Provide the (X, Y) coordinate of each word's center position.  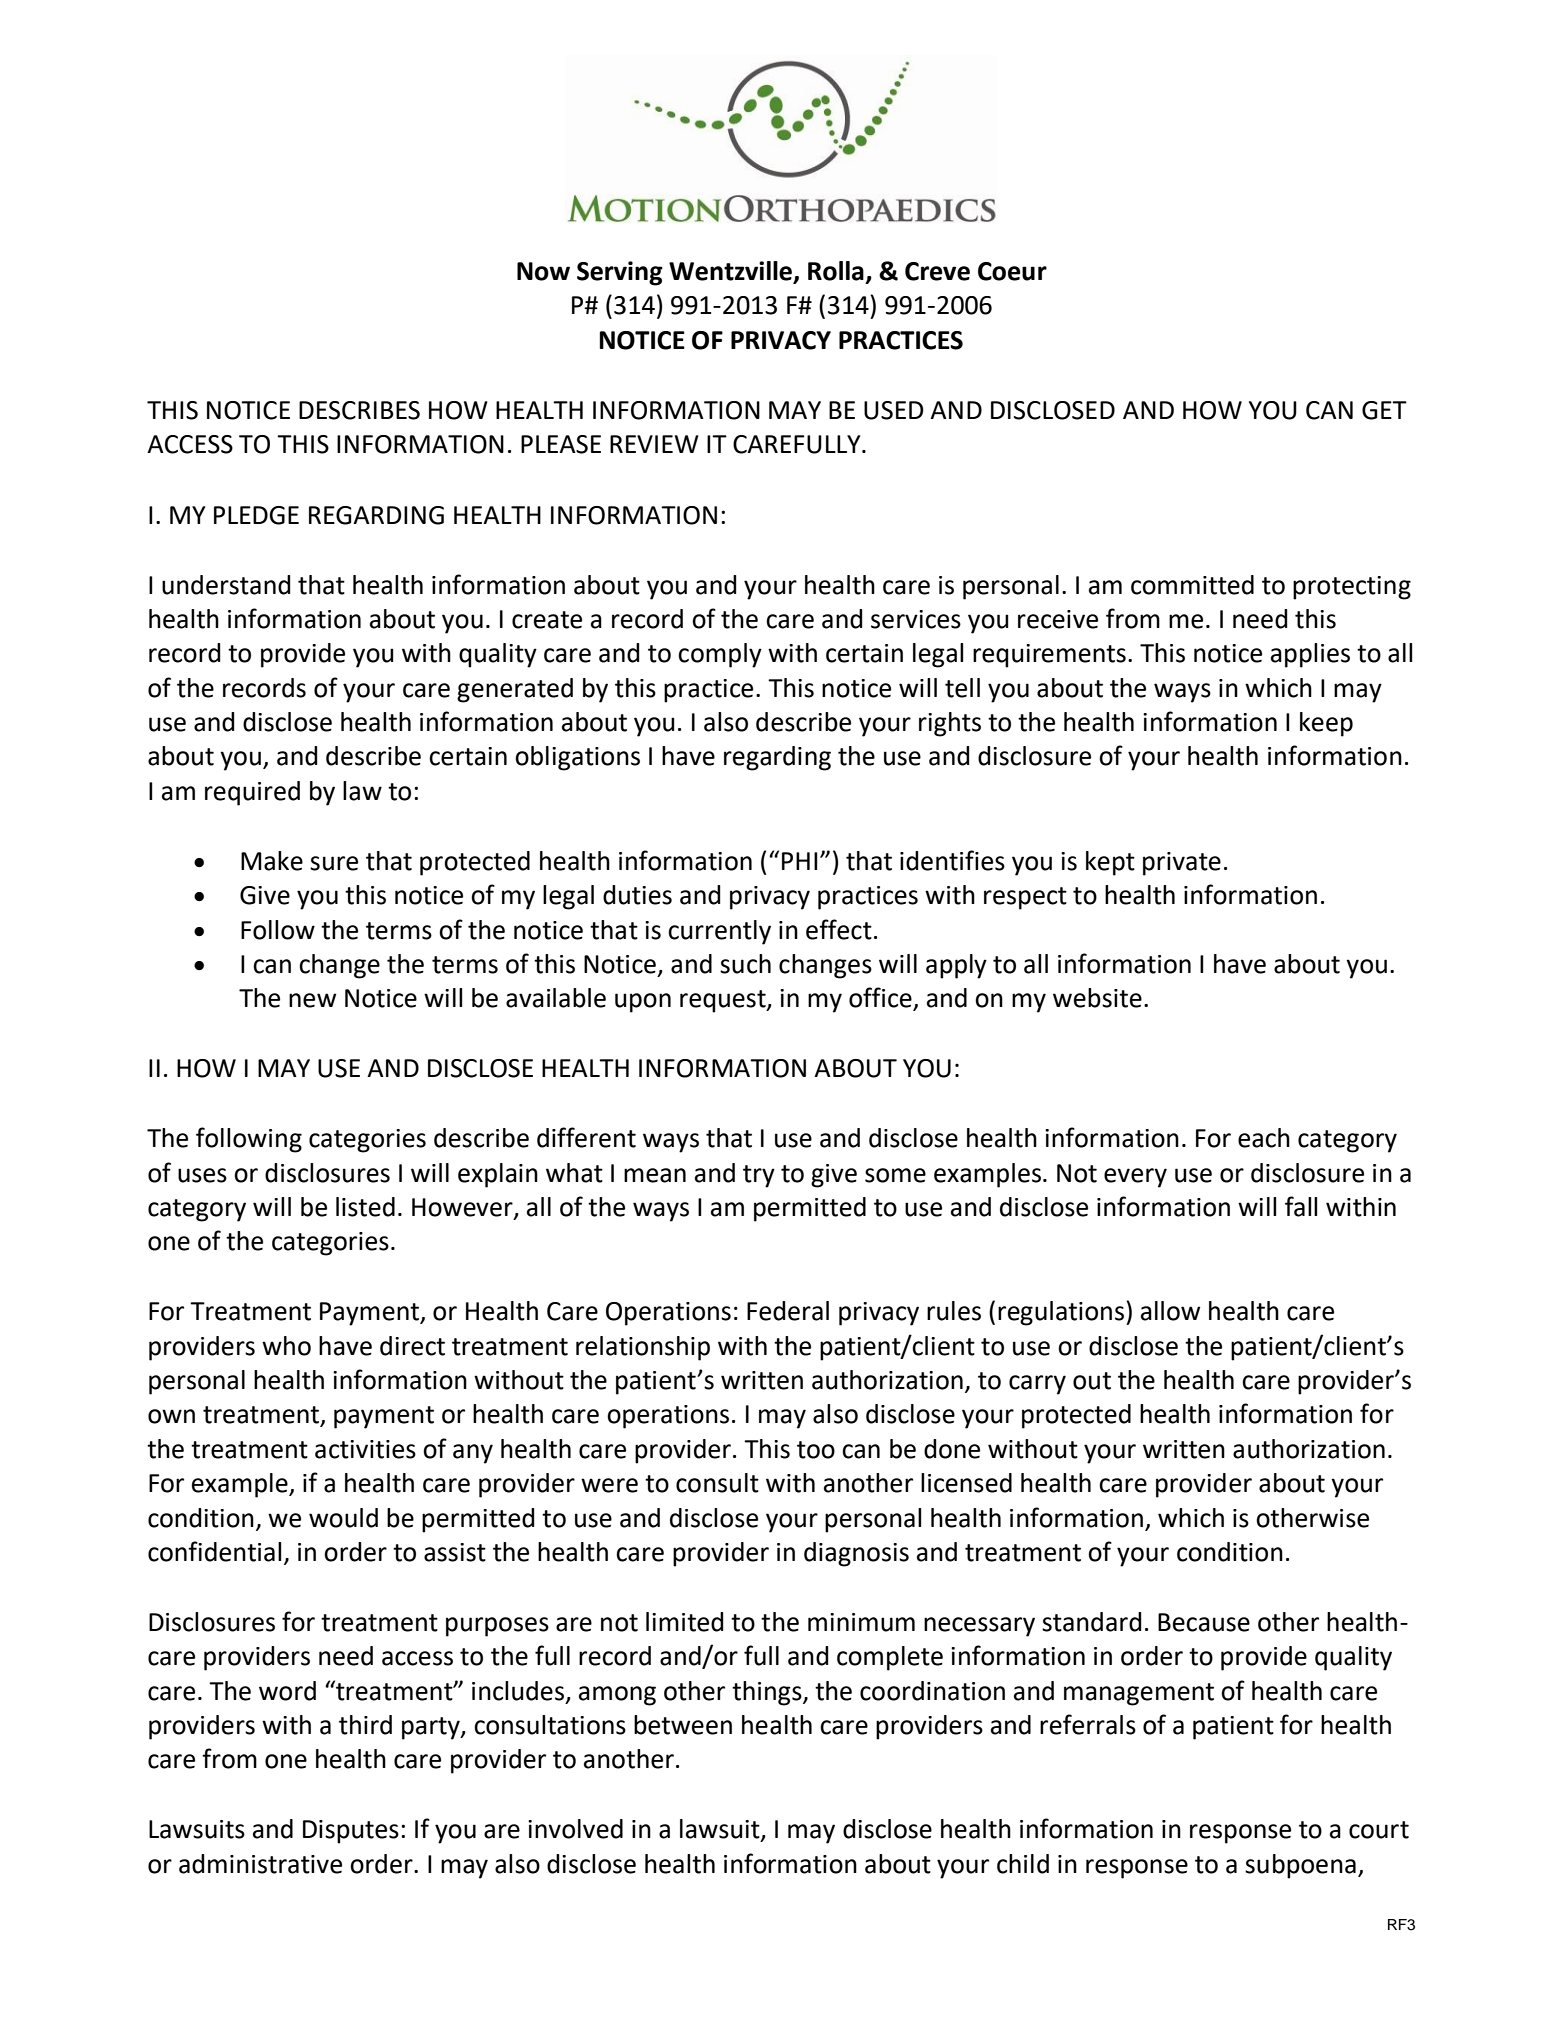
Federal (788, 1311)
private (1182, 864)
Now (543, 271)
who (286, 1346)
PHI (800, 861)
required (252, 793)
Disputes (351, 1832)
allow (1170, 1311)
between (683, 1725)
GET (1384, 410)
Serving (620, 273)
